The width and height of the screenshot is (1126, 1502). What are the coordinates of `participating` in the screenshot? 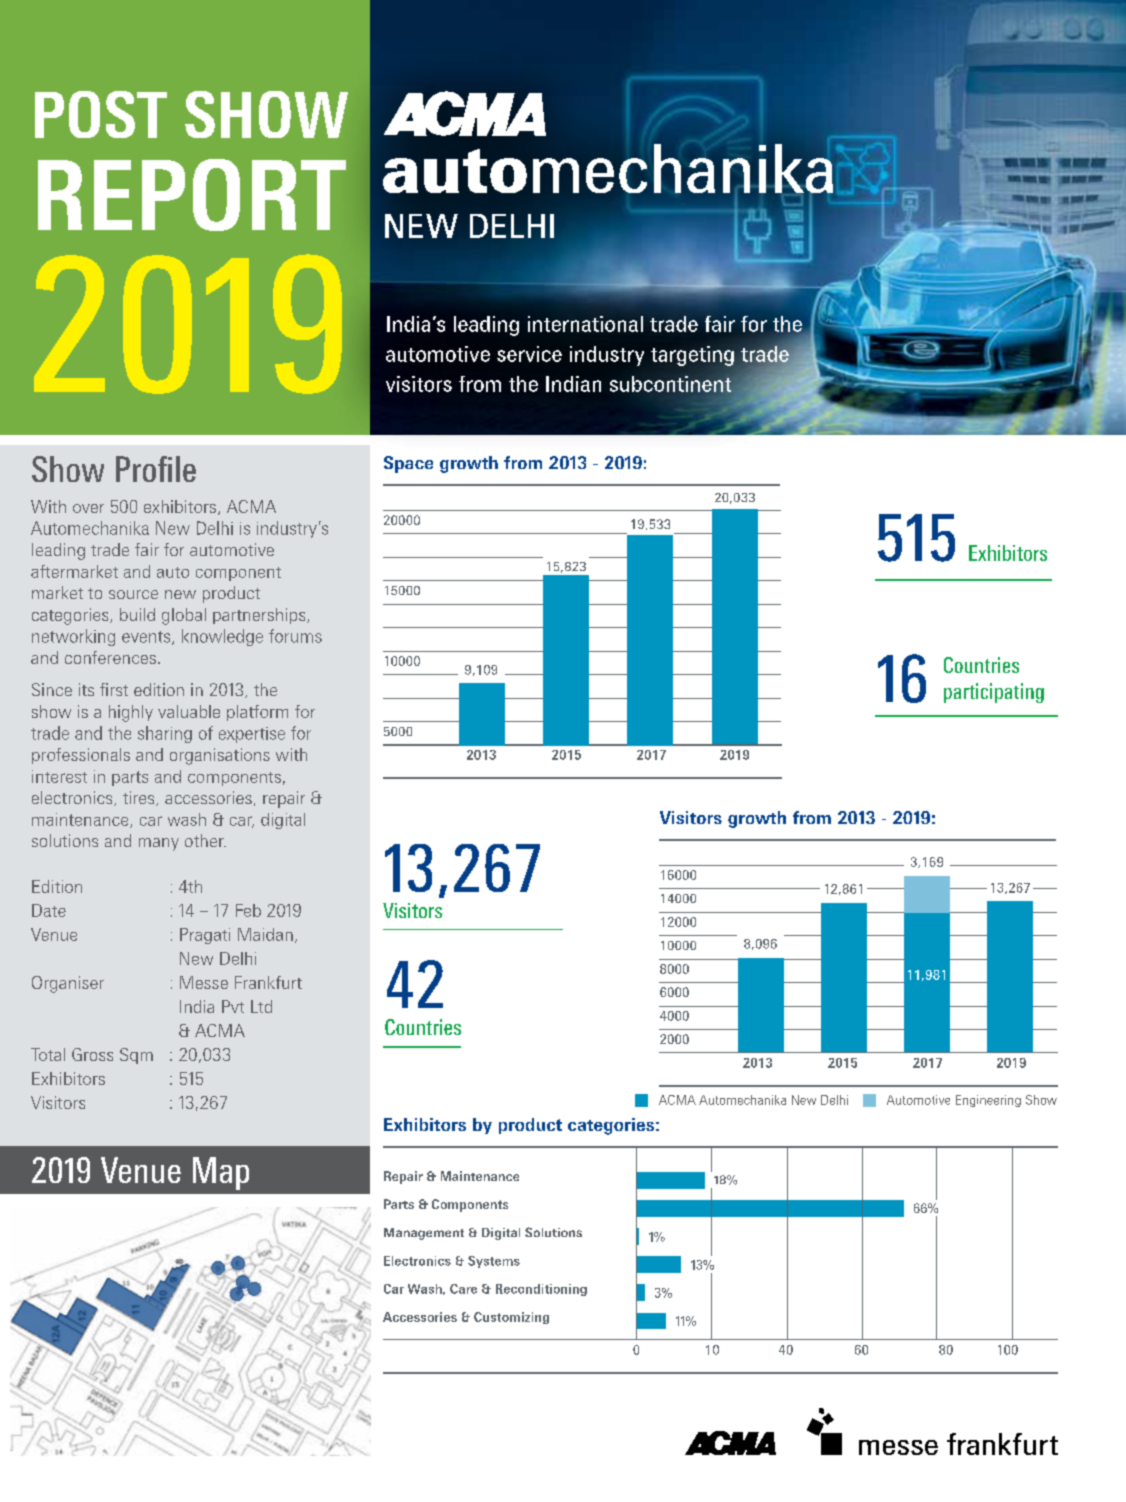 It's located at (994, 693).
